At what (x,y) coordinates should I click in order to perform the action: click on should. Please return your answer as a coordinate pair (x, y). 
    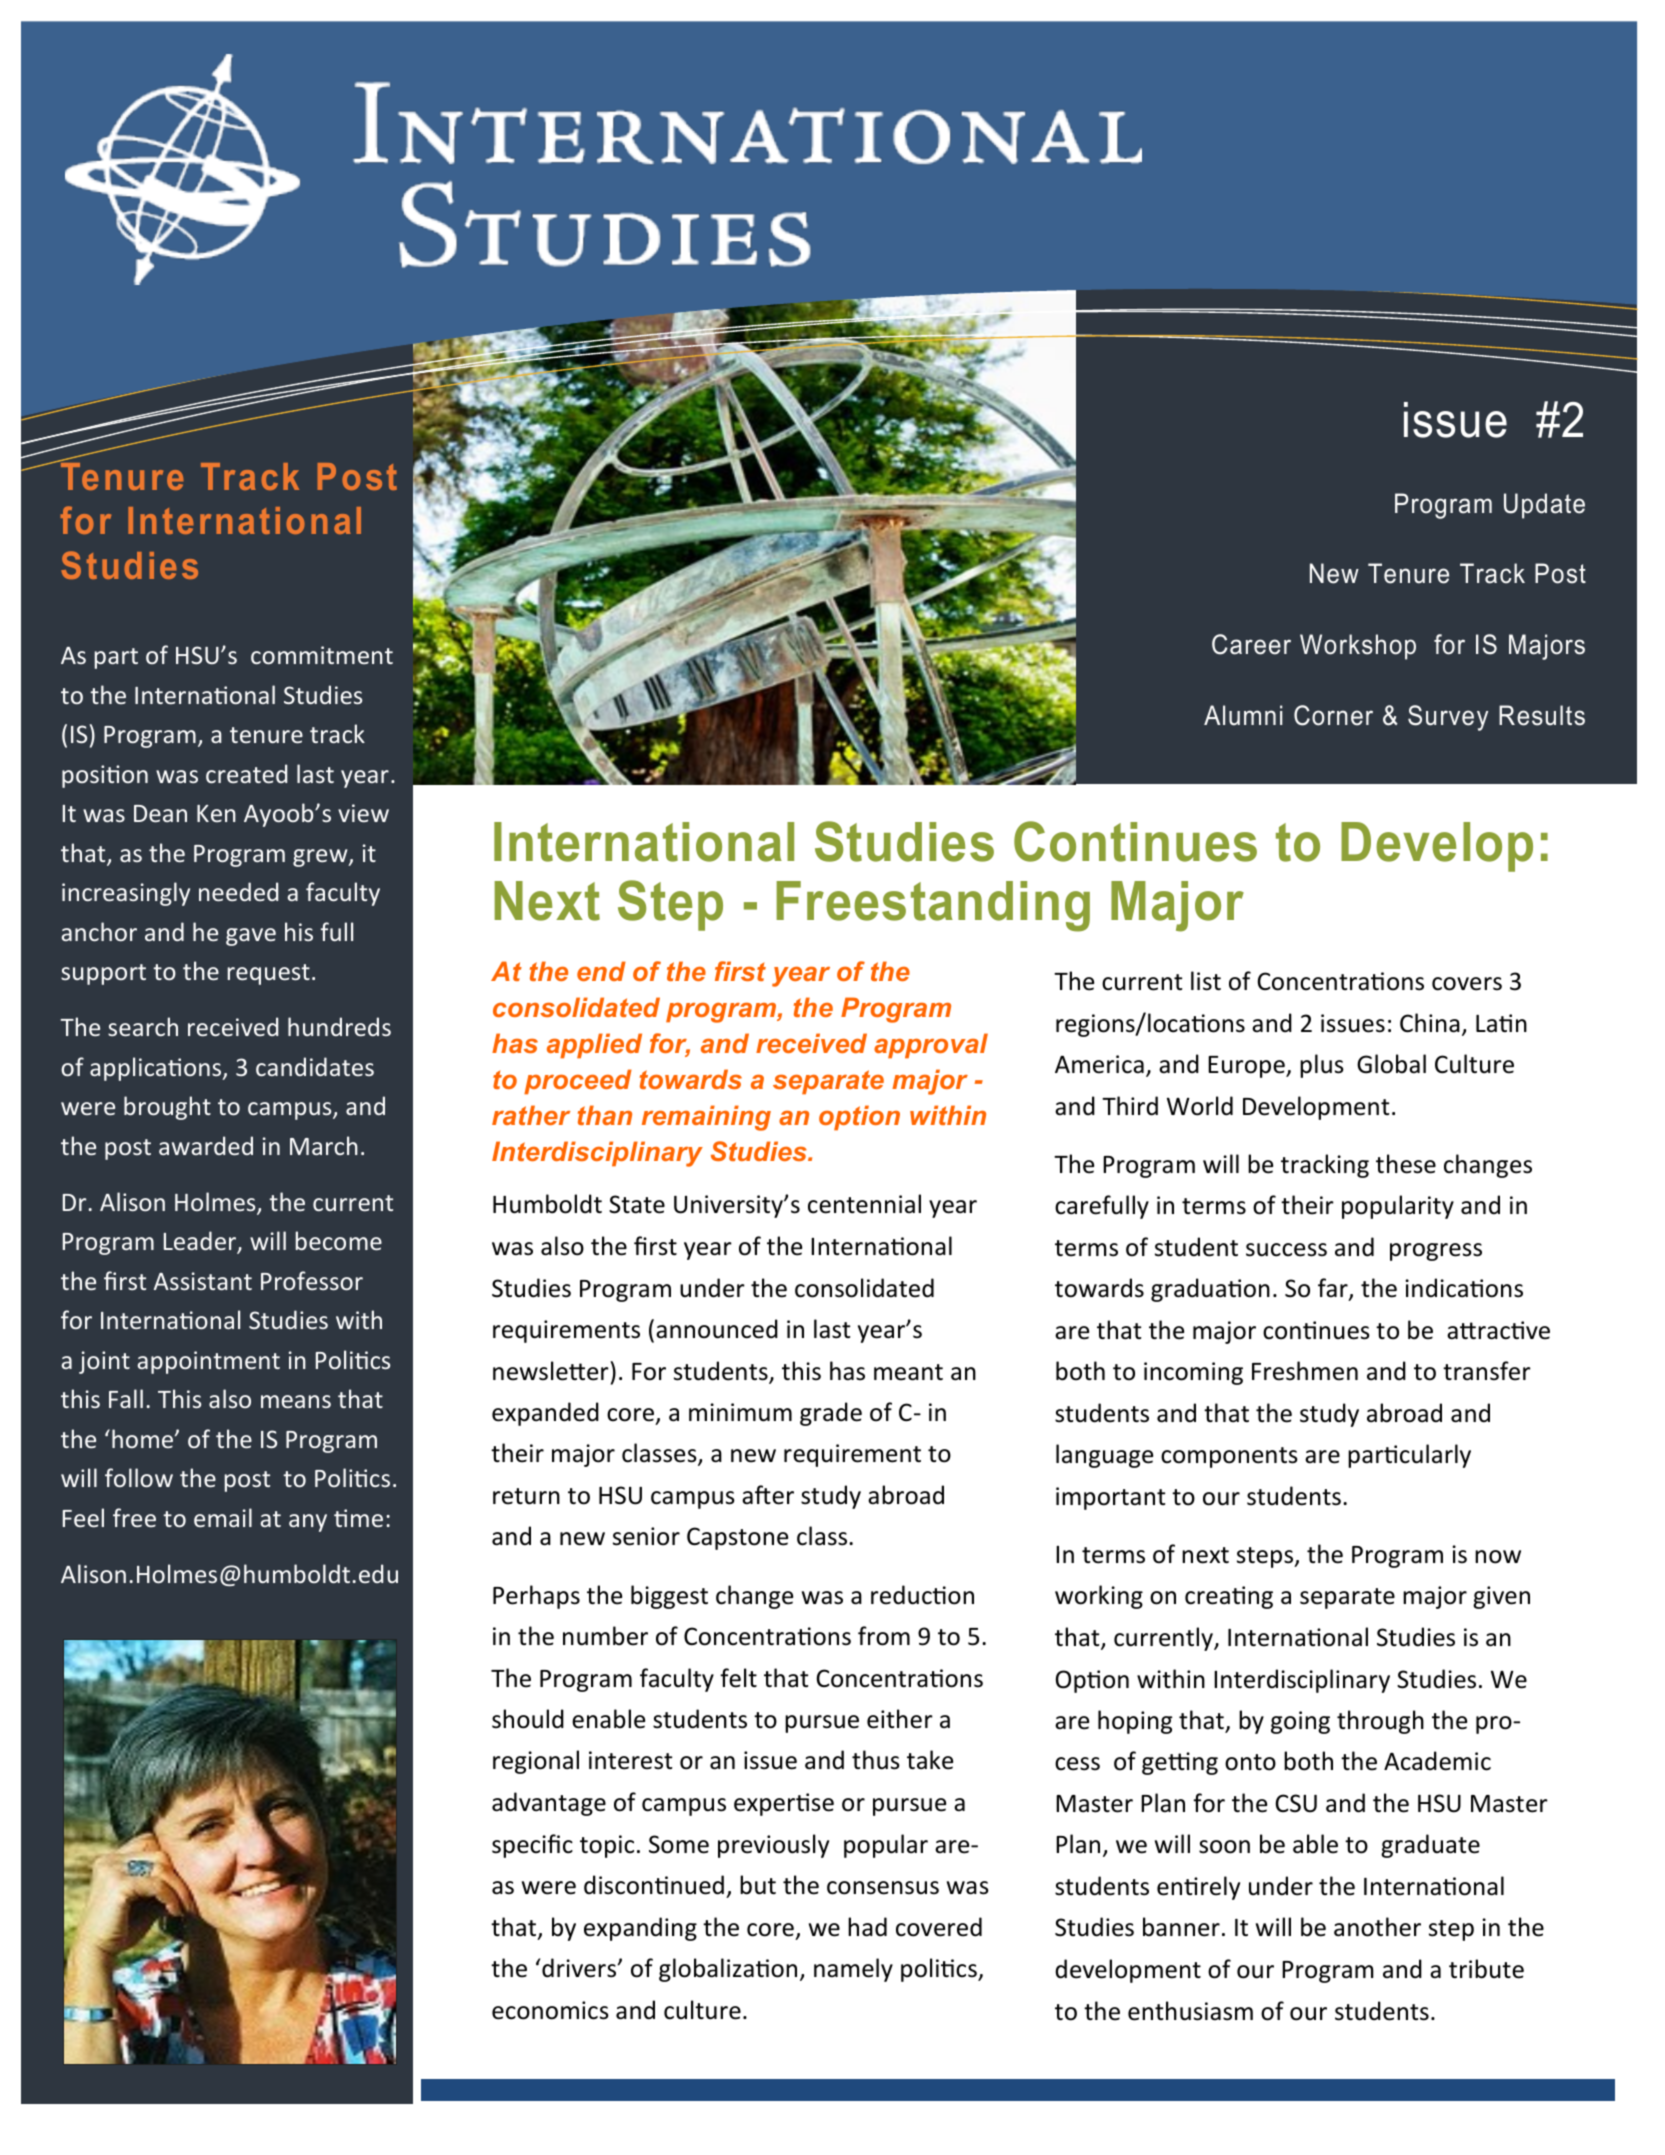
    Looking at the image, I should click on (528, 1719).
